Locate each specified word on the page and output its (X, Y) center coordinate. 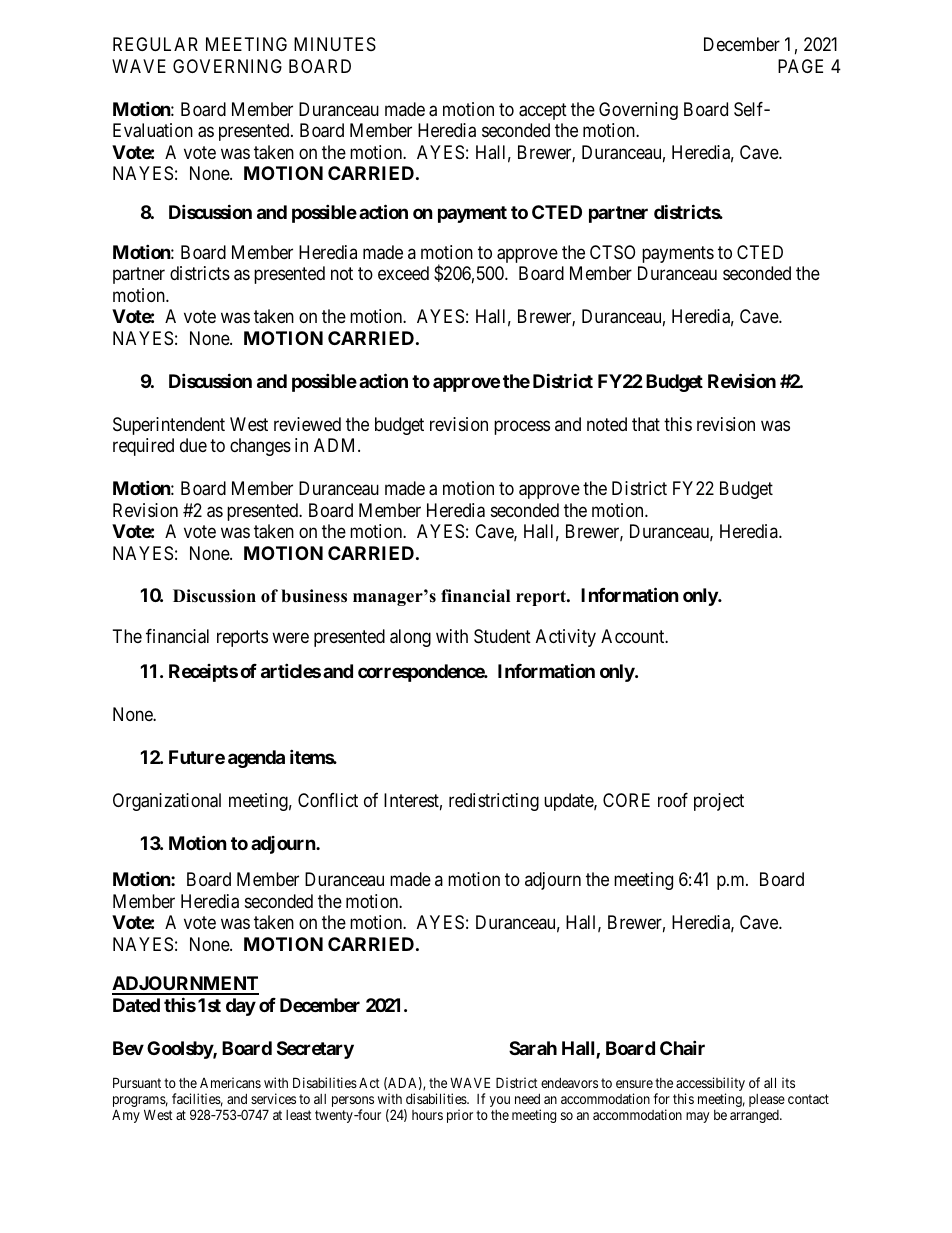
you (499, 1101)
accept (543, 111)
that (646, 424)
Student (502, 636)
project (719, 802)
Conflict (328, 800)
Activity (566, 638)
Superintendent (169, 426)
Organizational (167, 802)
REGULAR (155, 44)
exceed (403, 273)
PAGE (800, 66)
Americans (230, 1082)
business (314, 596)
